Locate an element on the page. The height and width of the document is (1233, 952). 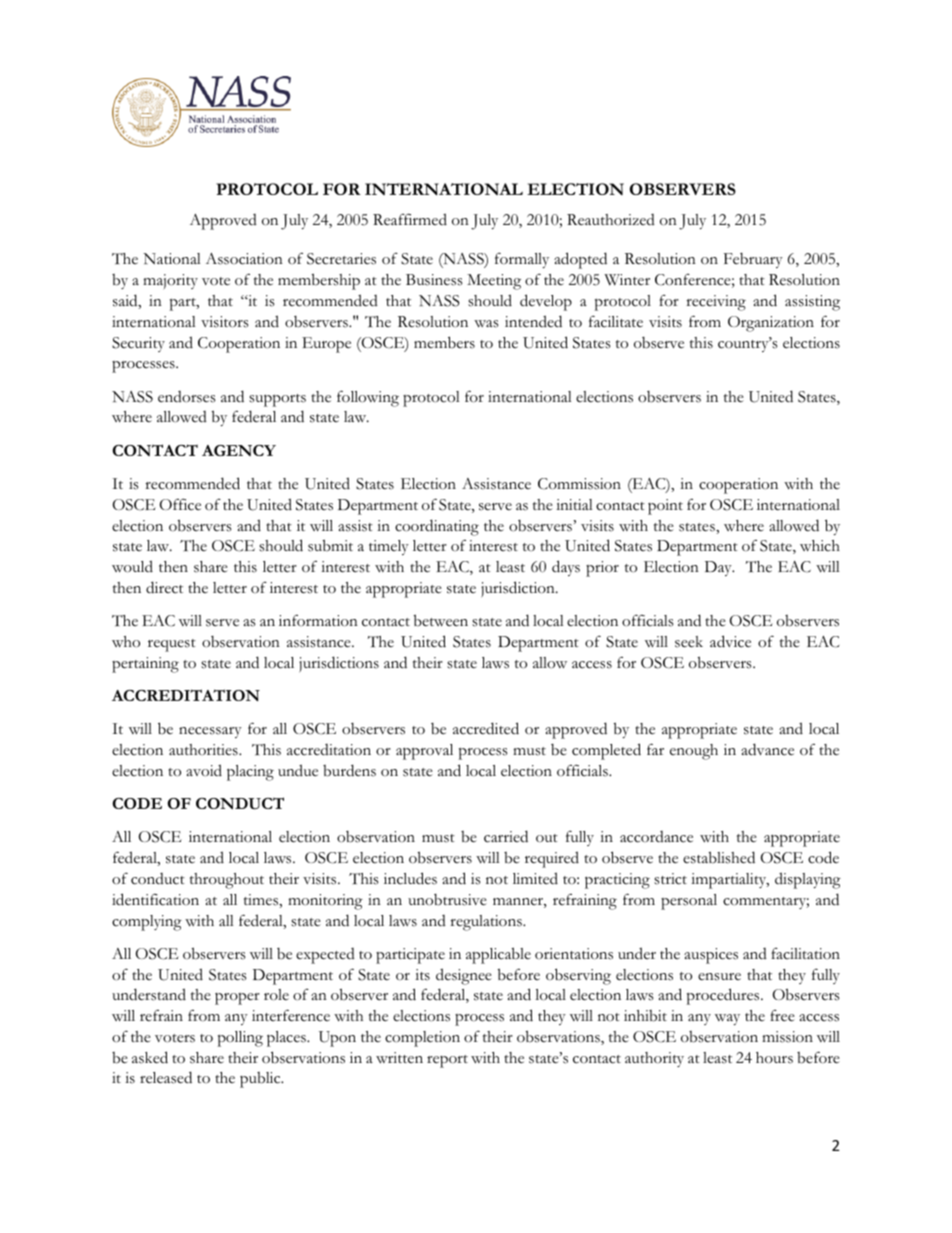
February is located at coordinates (753, 260).
